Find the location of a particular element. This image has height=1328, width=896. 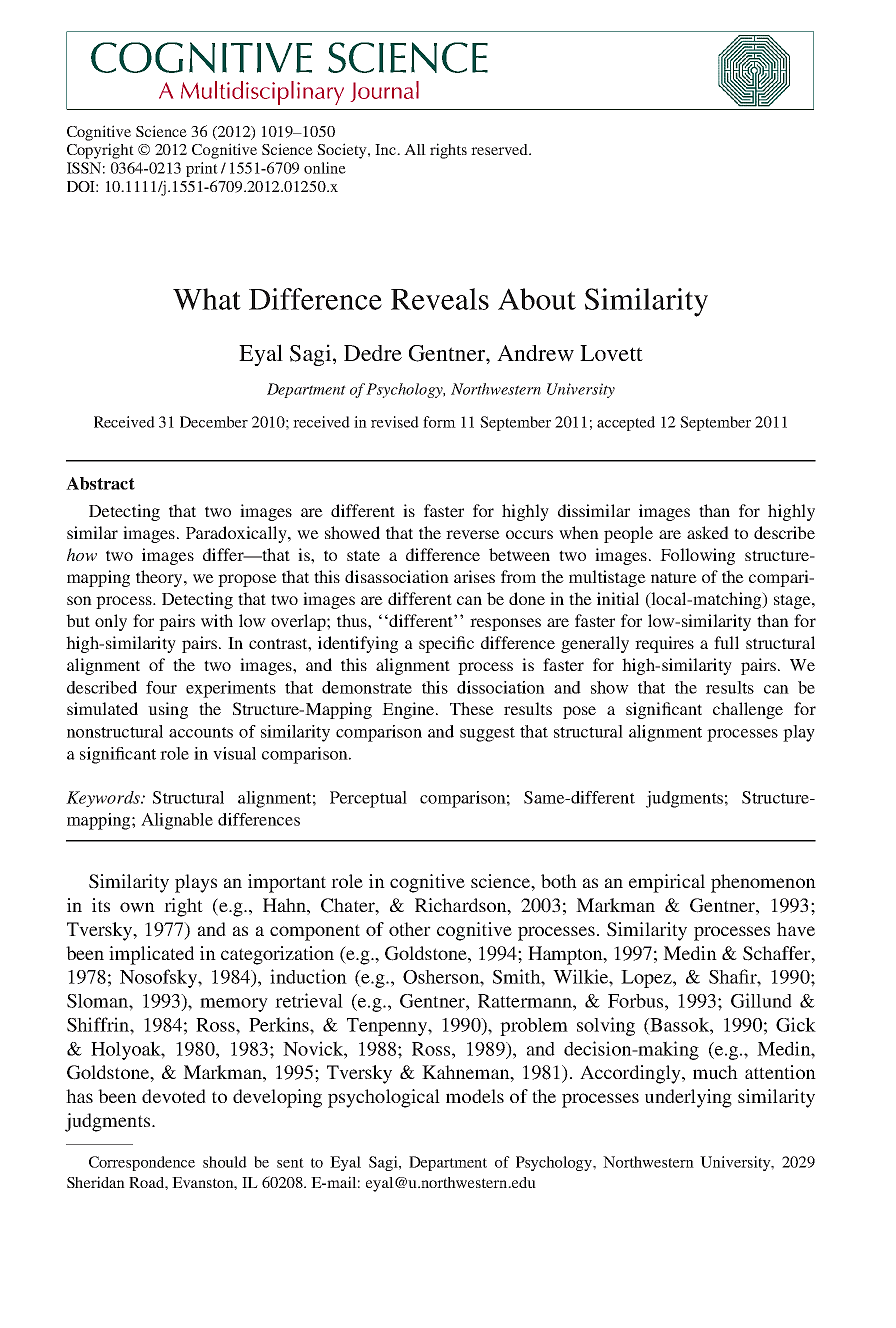

Following is located at coordinates (697, 556).
